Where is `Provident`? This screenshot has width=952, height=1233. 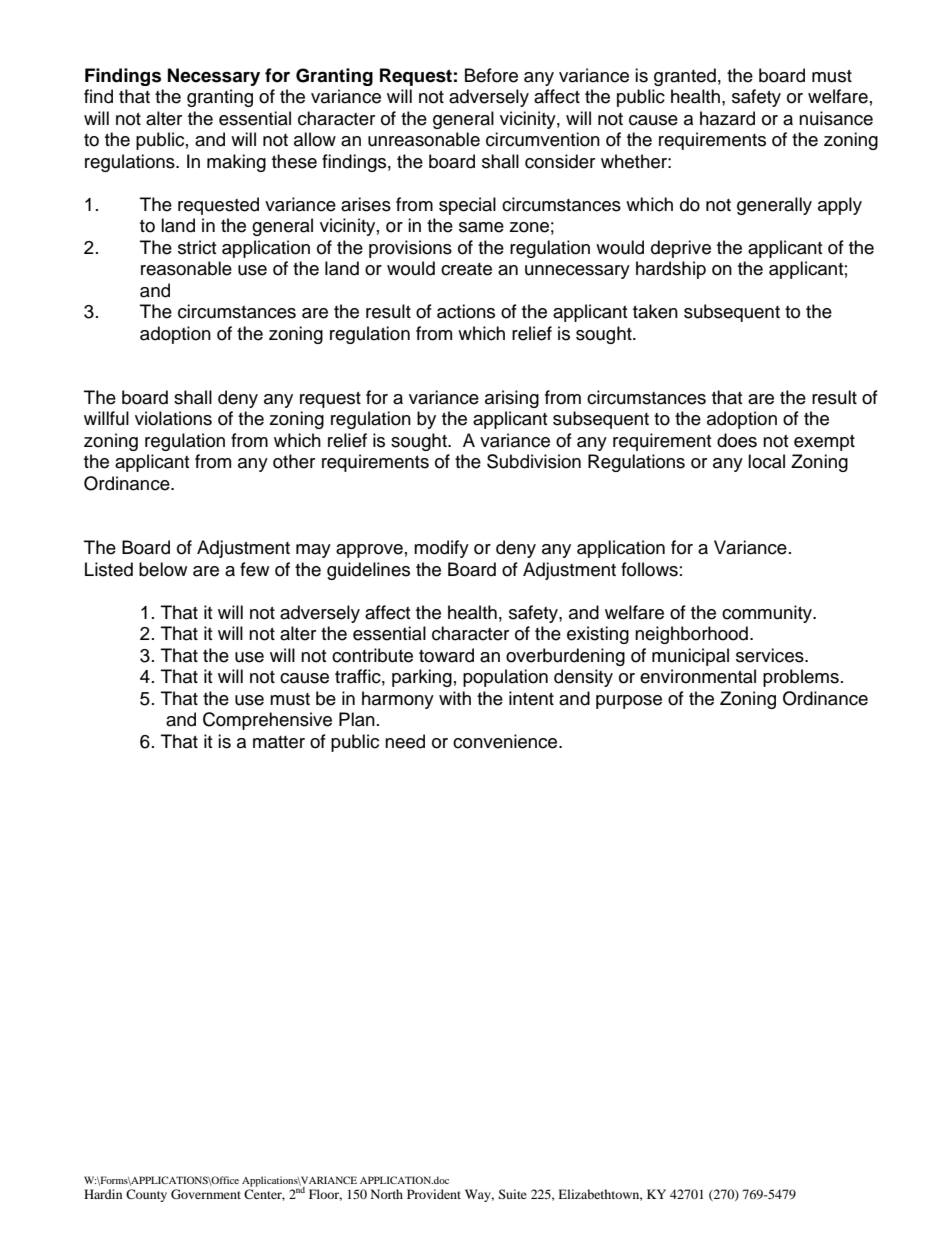
Provident is located at coordinates (434, 1194).
